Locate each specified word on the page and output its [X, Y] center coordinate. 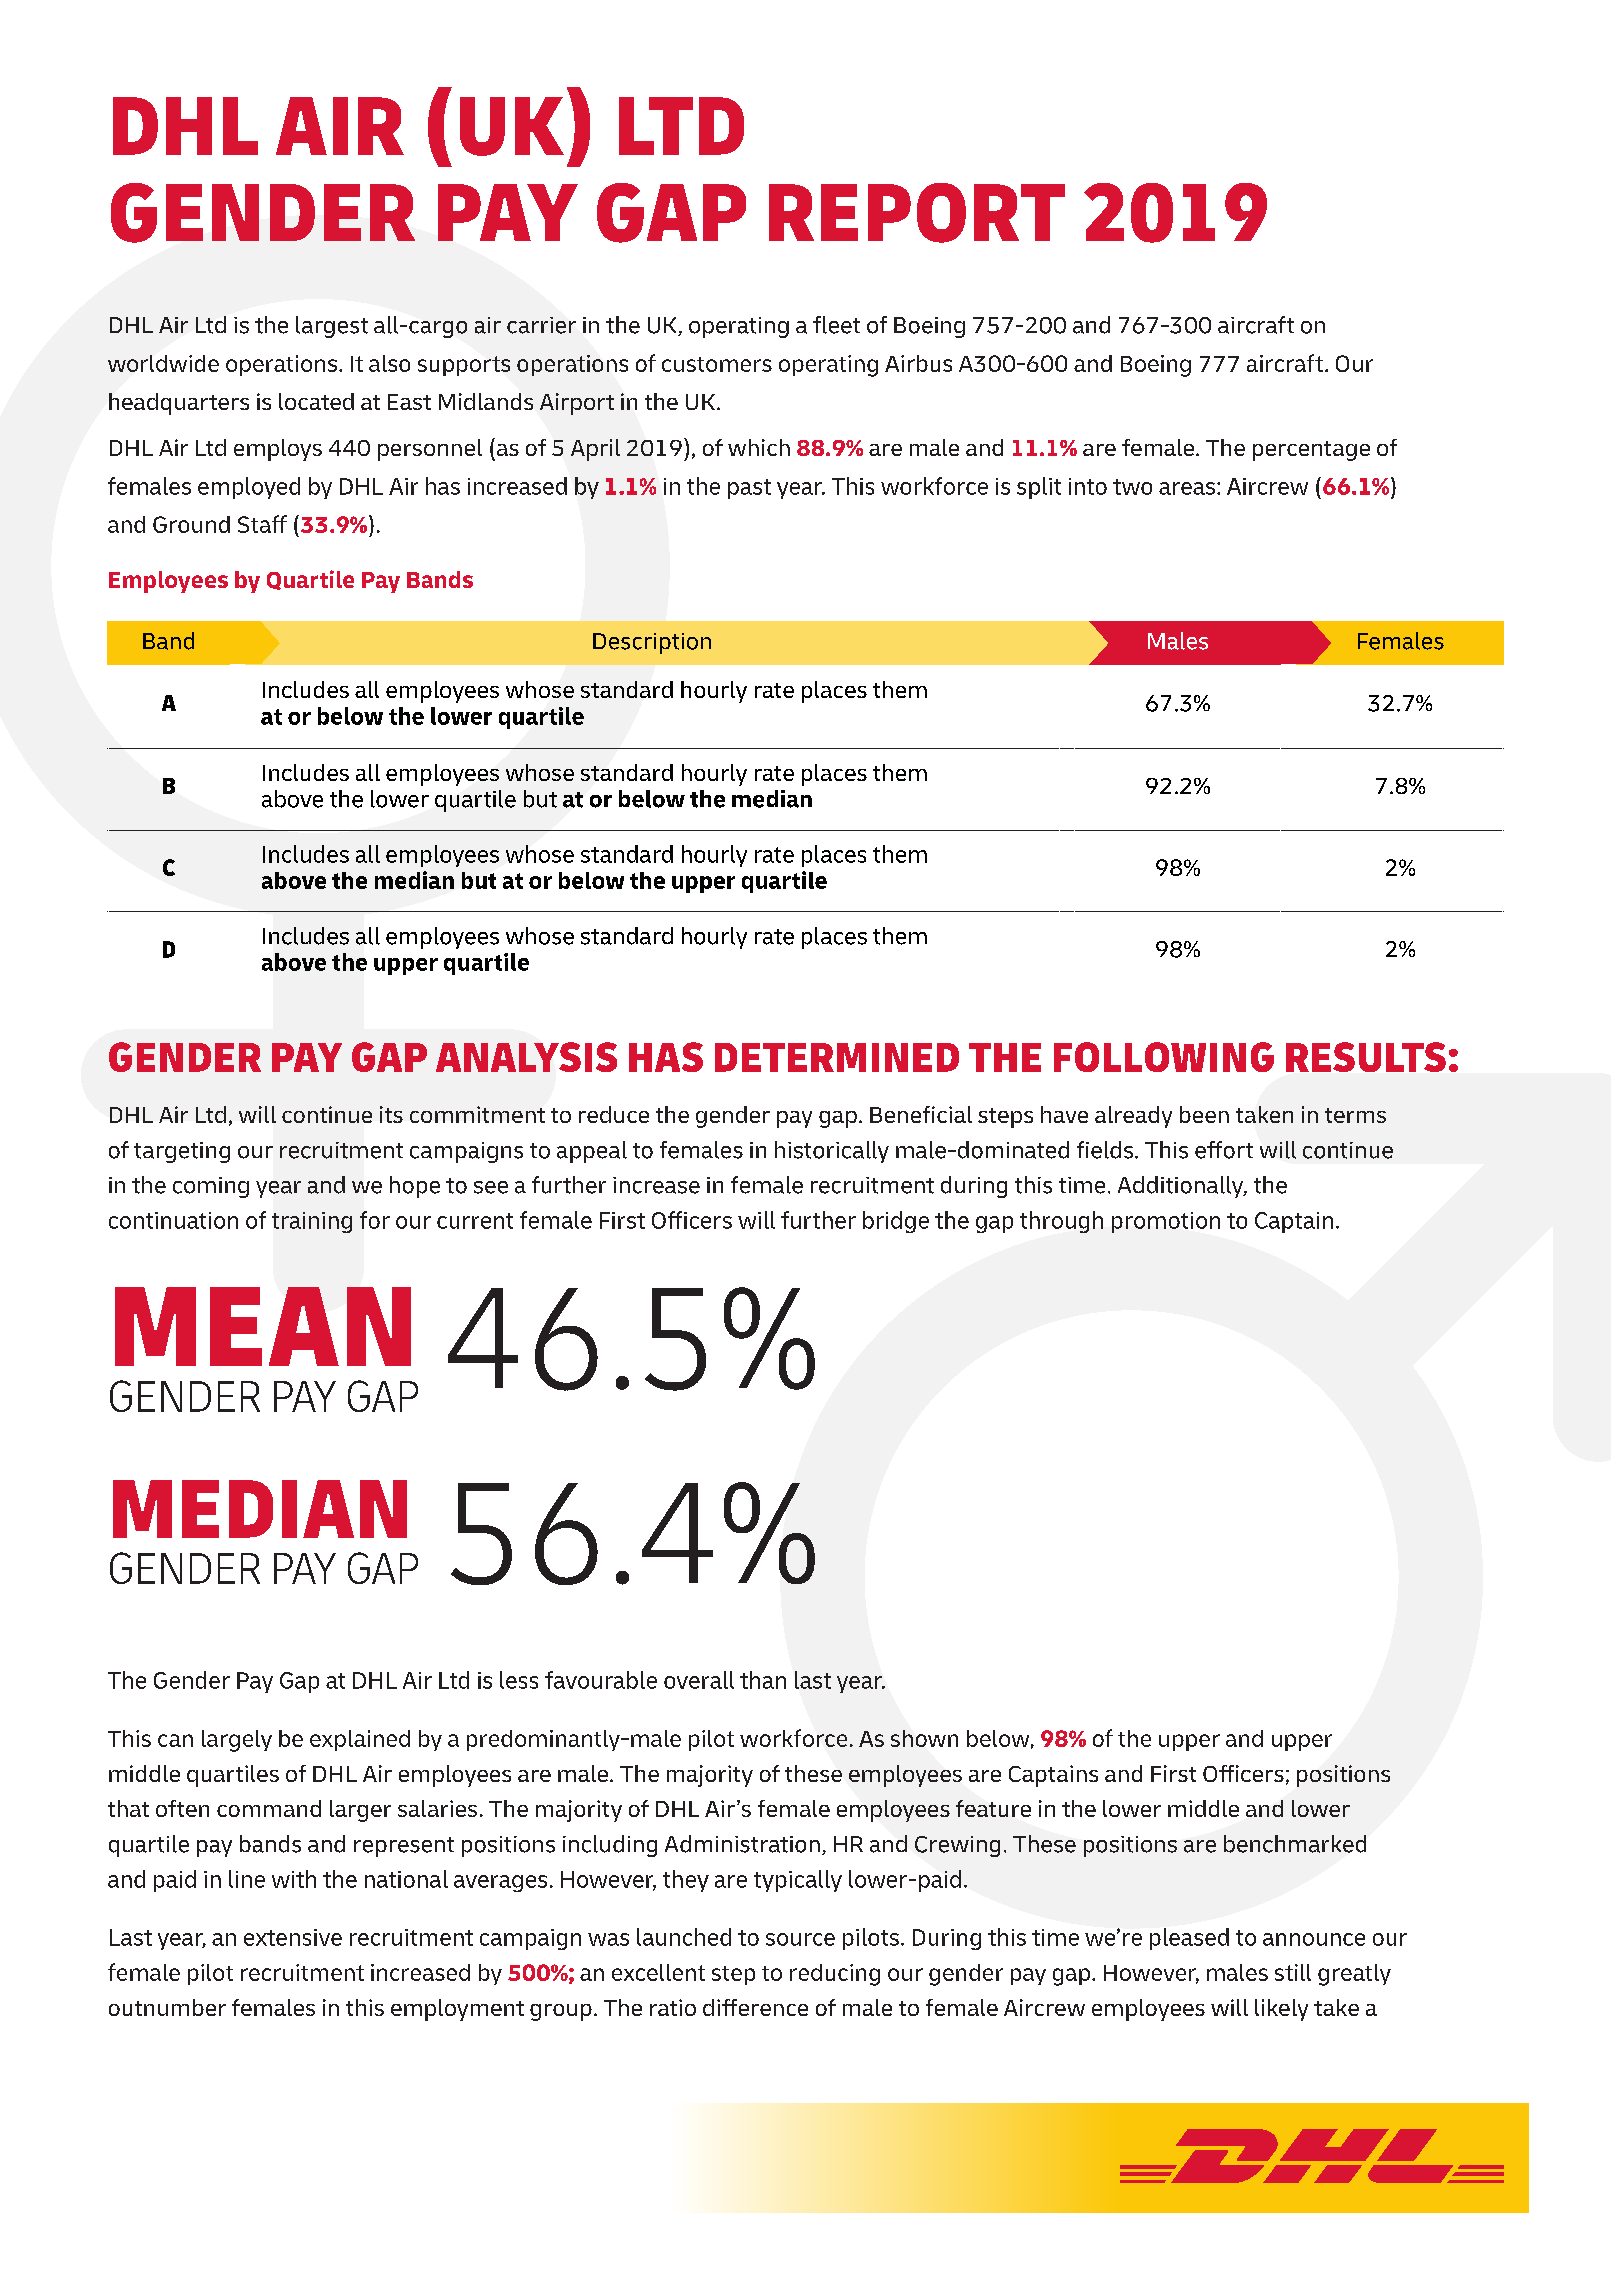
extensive [293, 1937]
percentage [1311, 451]
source [800, 1939]
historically [832, 1152]
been [1204, 1114]
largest [332, 327]
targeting [182, 1152]
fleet [836, 325]
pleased [1189, 1939]
